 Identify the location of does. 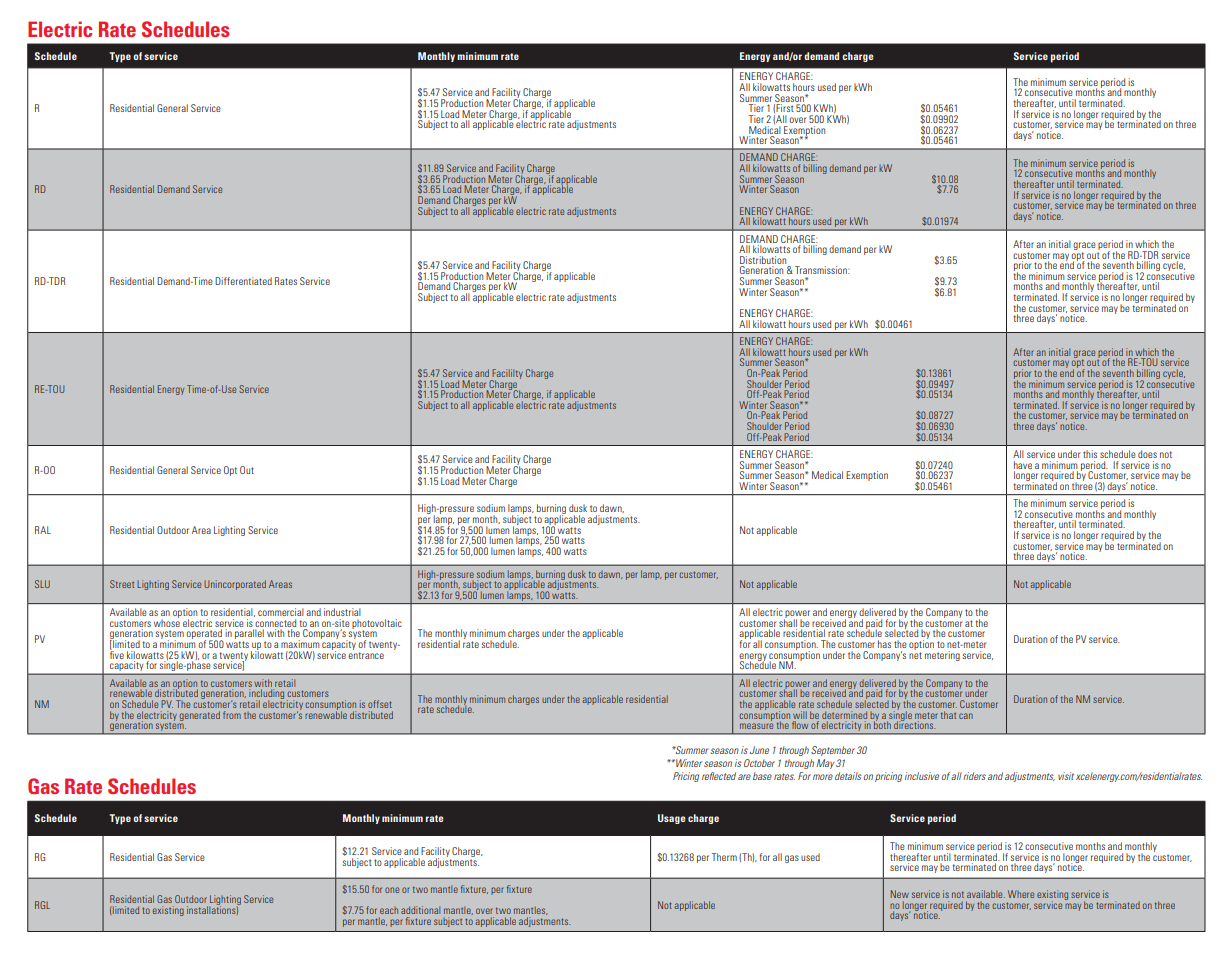
(1147, 454).
